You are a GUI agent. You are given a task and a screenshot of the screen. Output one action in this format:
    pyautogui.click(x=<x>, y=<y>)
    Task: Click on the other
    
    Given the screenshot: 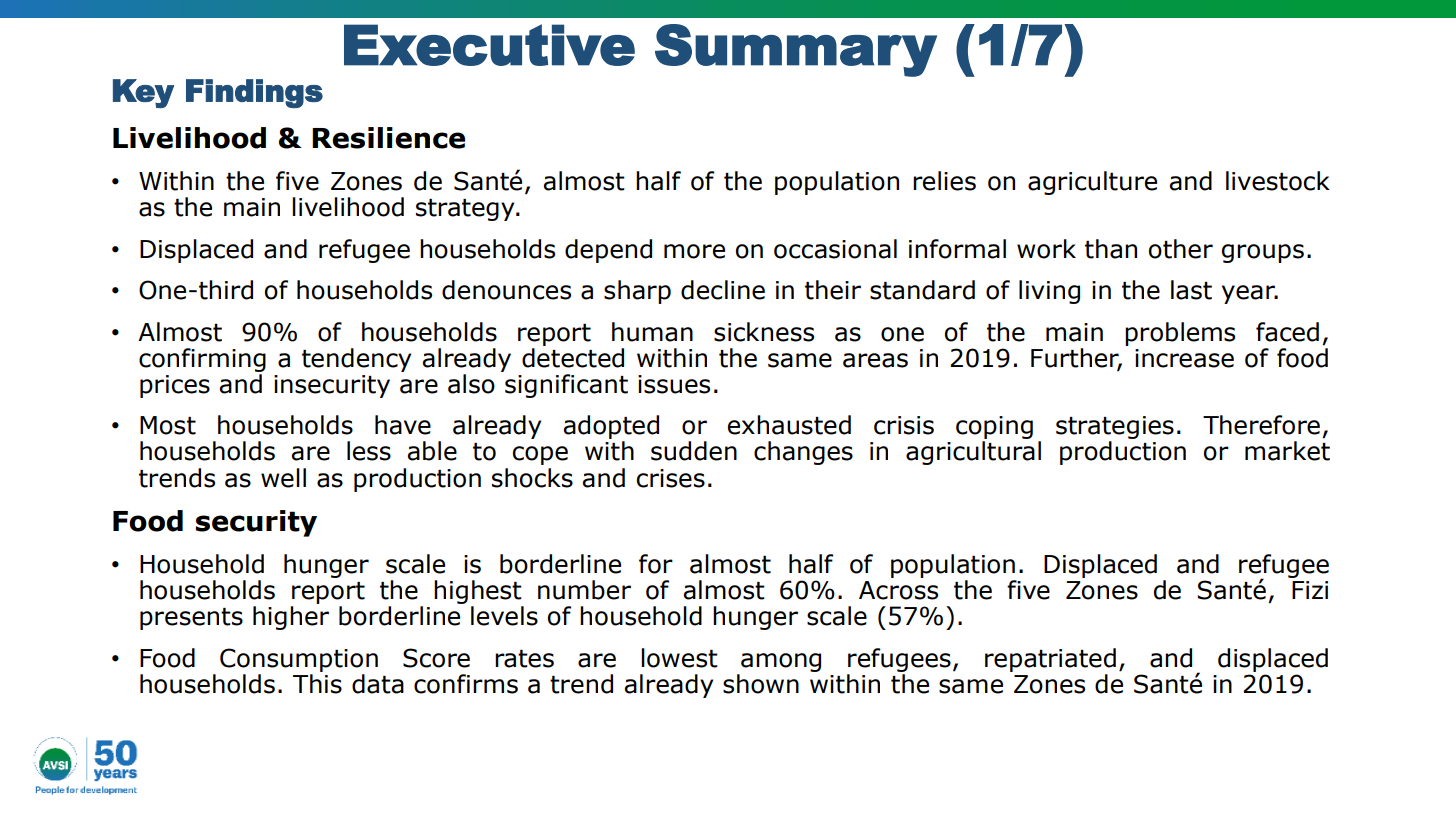 What is the action you would take?
    pyautogui.click(x=1181, y=249)
